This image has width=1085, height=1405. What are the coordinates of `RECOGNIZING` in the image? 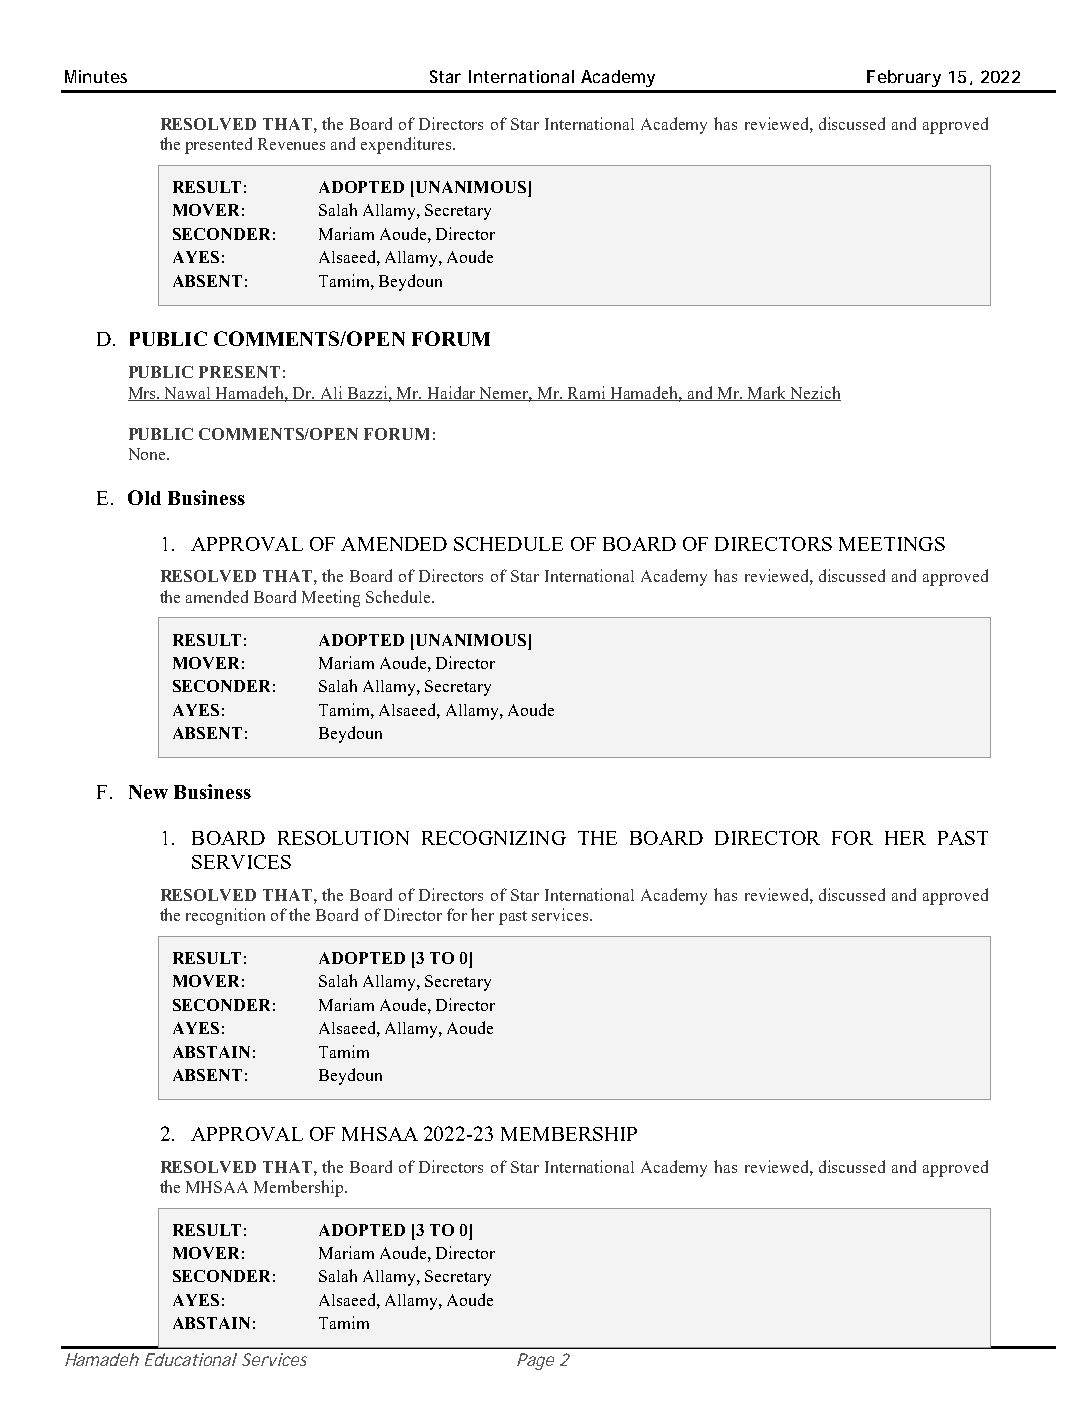 It's located at (494, 838).
